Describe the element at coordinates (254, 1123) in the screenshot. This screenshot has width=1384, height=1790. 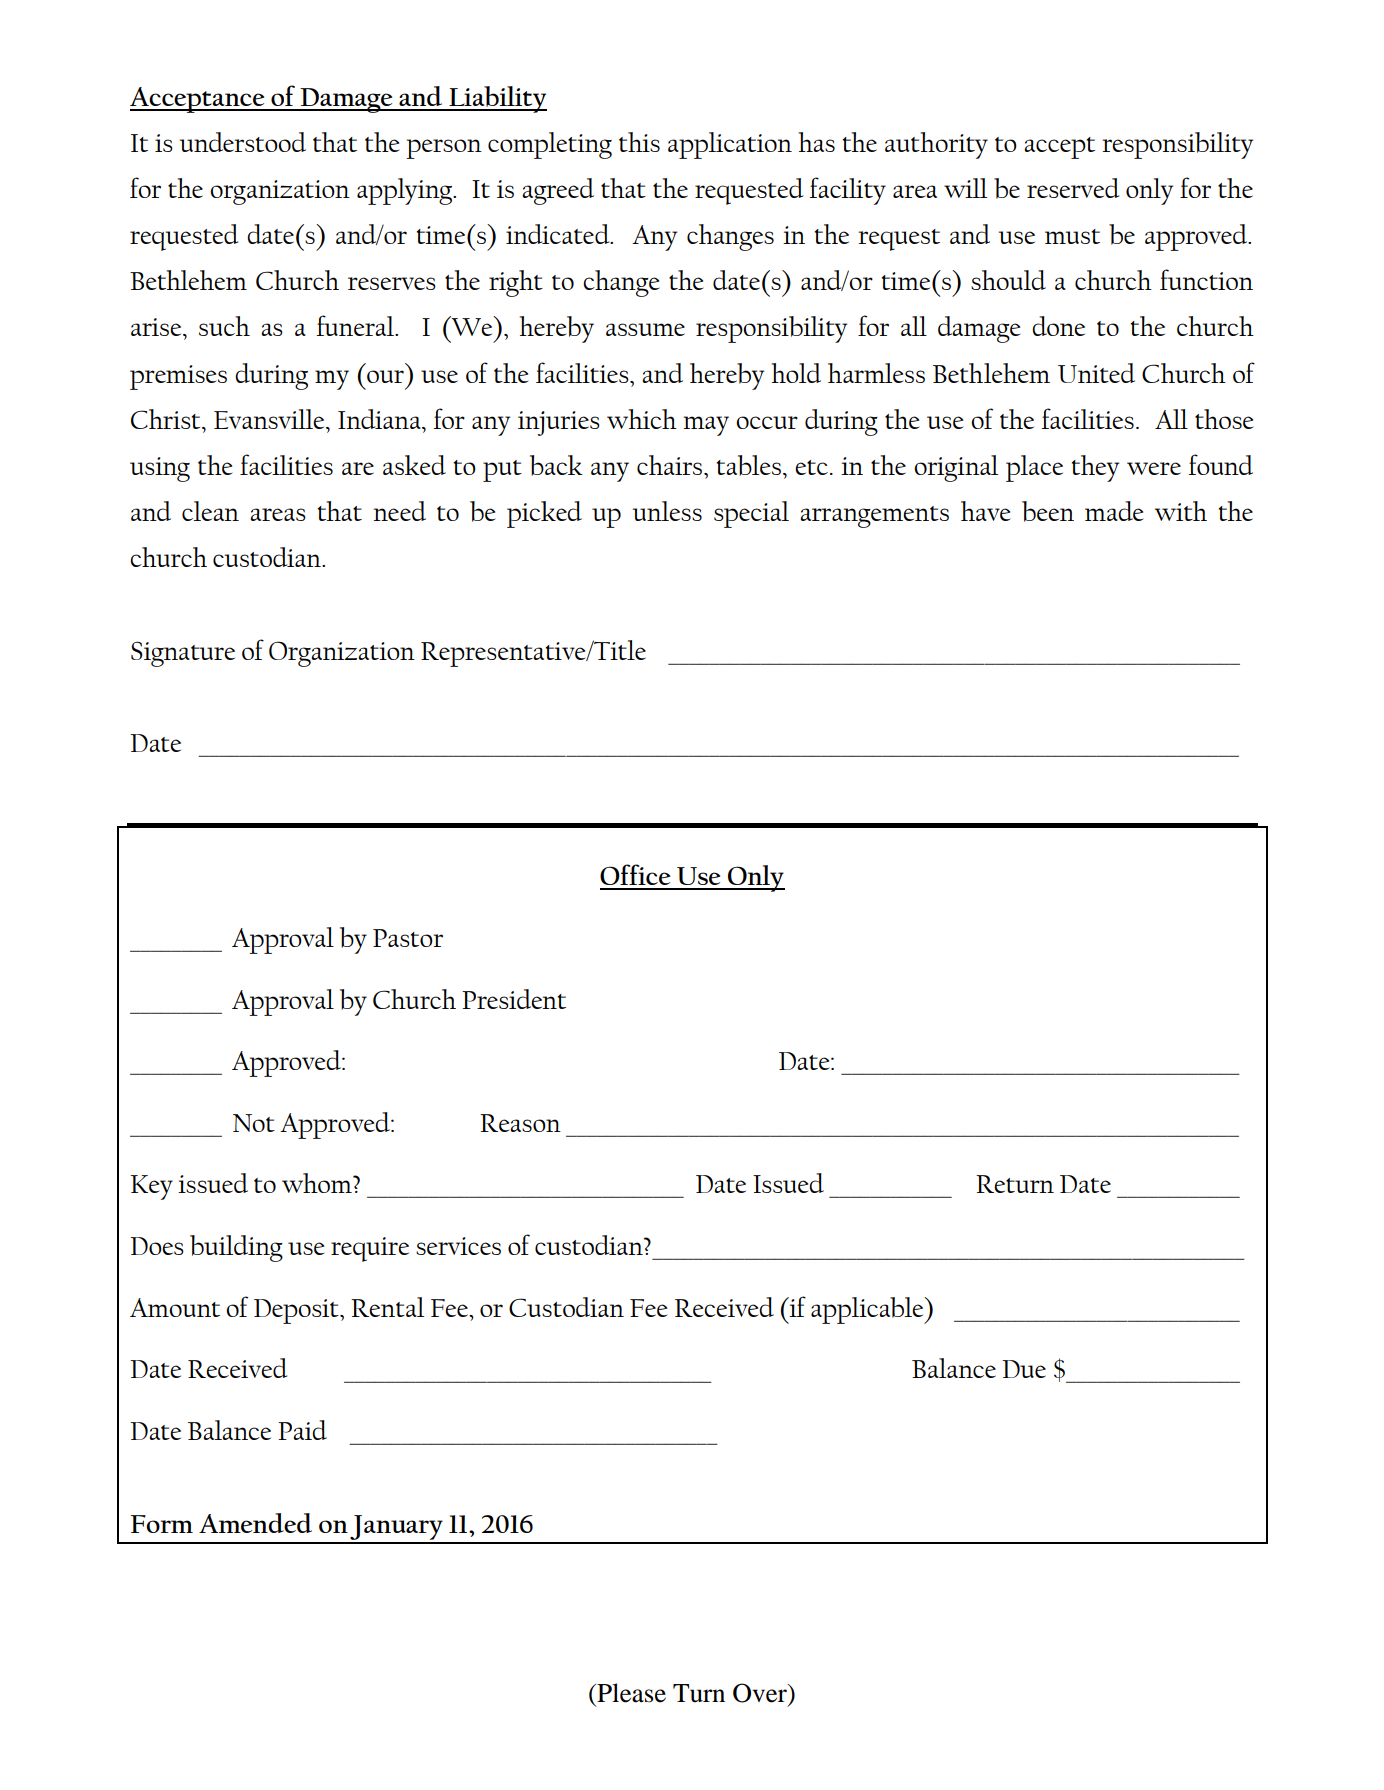
I see `Not` at that location.
